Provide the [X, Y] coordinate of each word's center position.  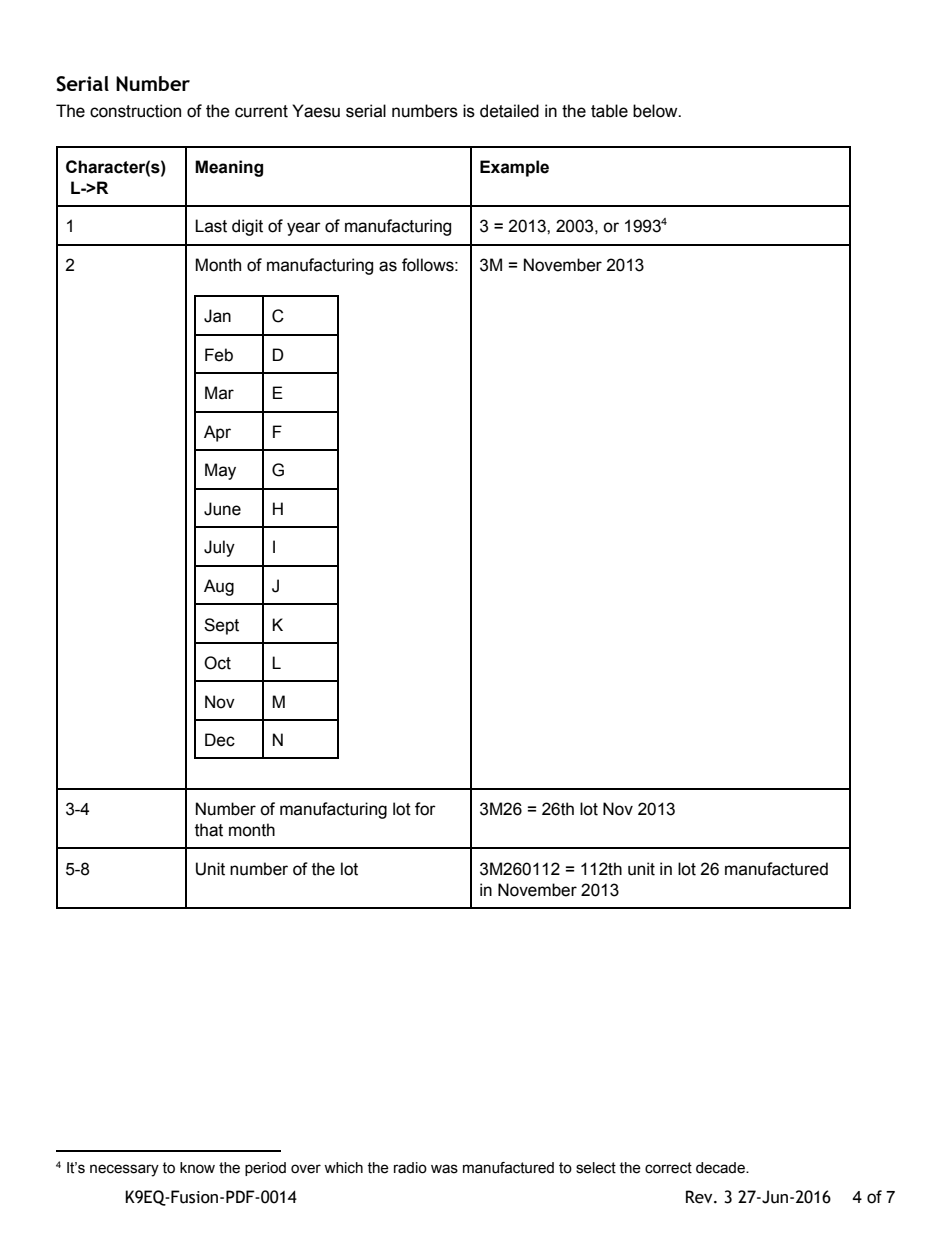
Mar [219, 393]
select [596, 1168]
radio [410, 1168]
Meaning [229, 168]
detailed [509, 111]
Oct [217, 663]
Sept [221, 626]
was [444, 1169]
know [197, 1168]
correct [668, 1168]
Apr [217, 433]
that [209, 830]
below [656, 111]
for [425, 809]
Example [514, 168]
